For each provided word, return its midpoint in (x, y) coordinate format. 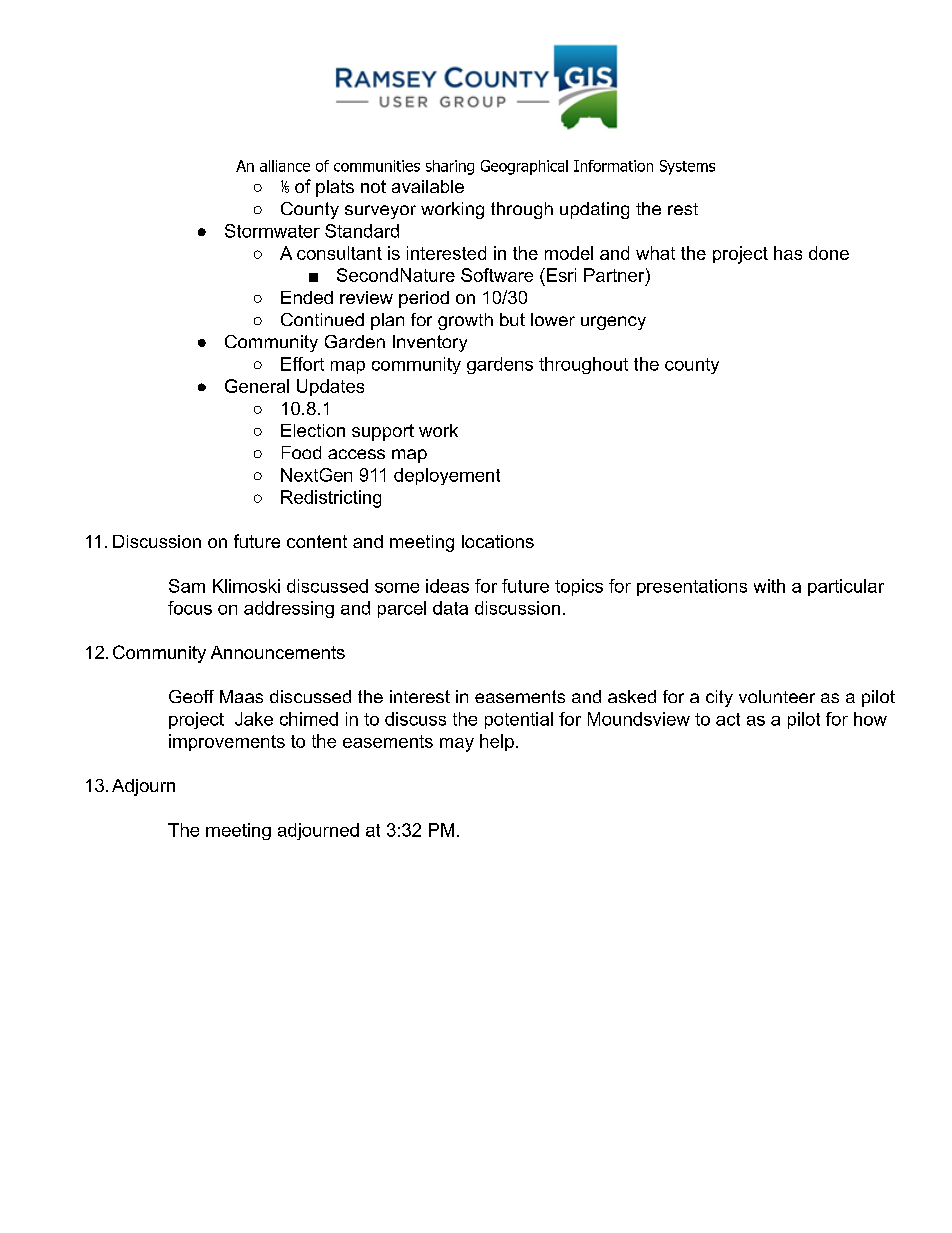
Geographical (524, 167)
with (769, 586)
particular (846, 587)
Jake (254, 719)
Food (301, 452)
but (512, 319)
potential (519, 720)
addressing (289, 609)
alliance (285, 166)
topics (579, 587)
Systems (687, 167)
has (788, 253)
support (383, 432)
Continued (322, 319)
